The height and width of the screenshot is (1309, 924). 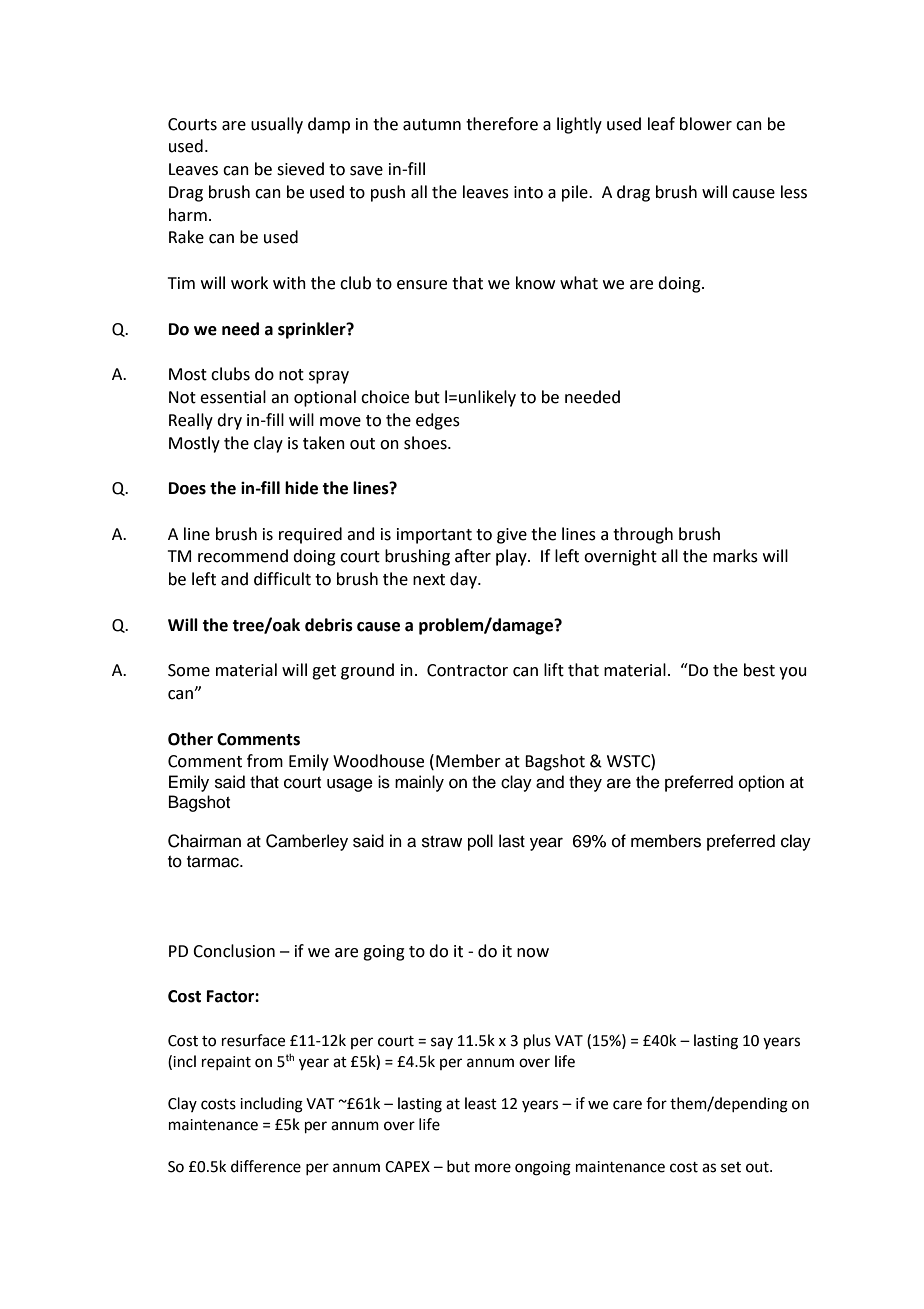 I want to click on therefore, so click(x=502, y=124).
